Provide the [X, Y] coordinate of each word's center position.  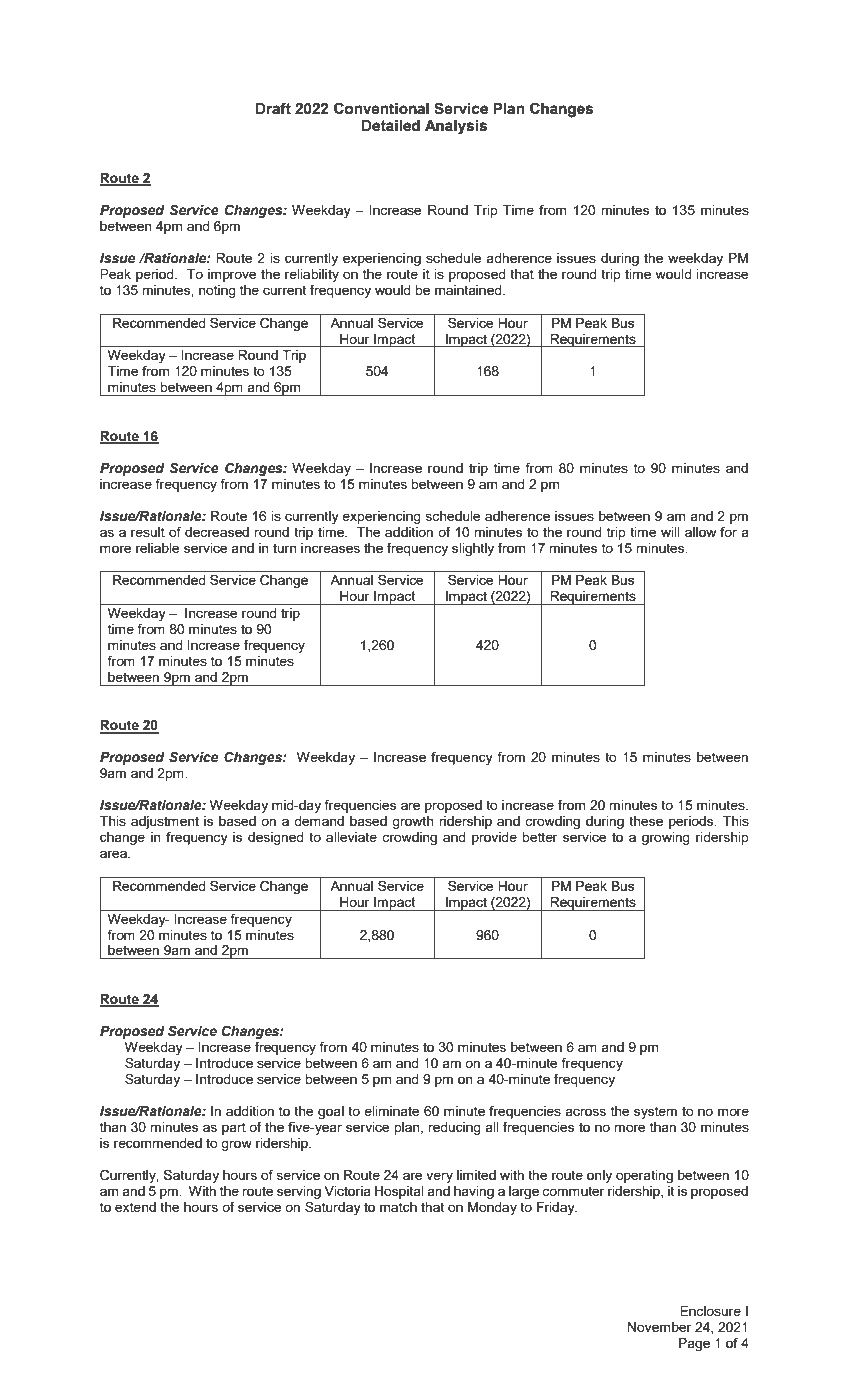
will [670, 532]
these [646, 821]
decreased [217, 532]
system [655, 1112]
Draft [273, 108]
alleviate [351, 837]
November [660, 1327]
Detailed [391, 126]
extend [135, 1207]
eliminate [391, 1111]
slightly [473, 549]
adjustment [165, 822]
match [398, 1207]
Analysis [456, 127]
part [234, 1128]
